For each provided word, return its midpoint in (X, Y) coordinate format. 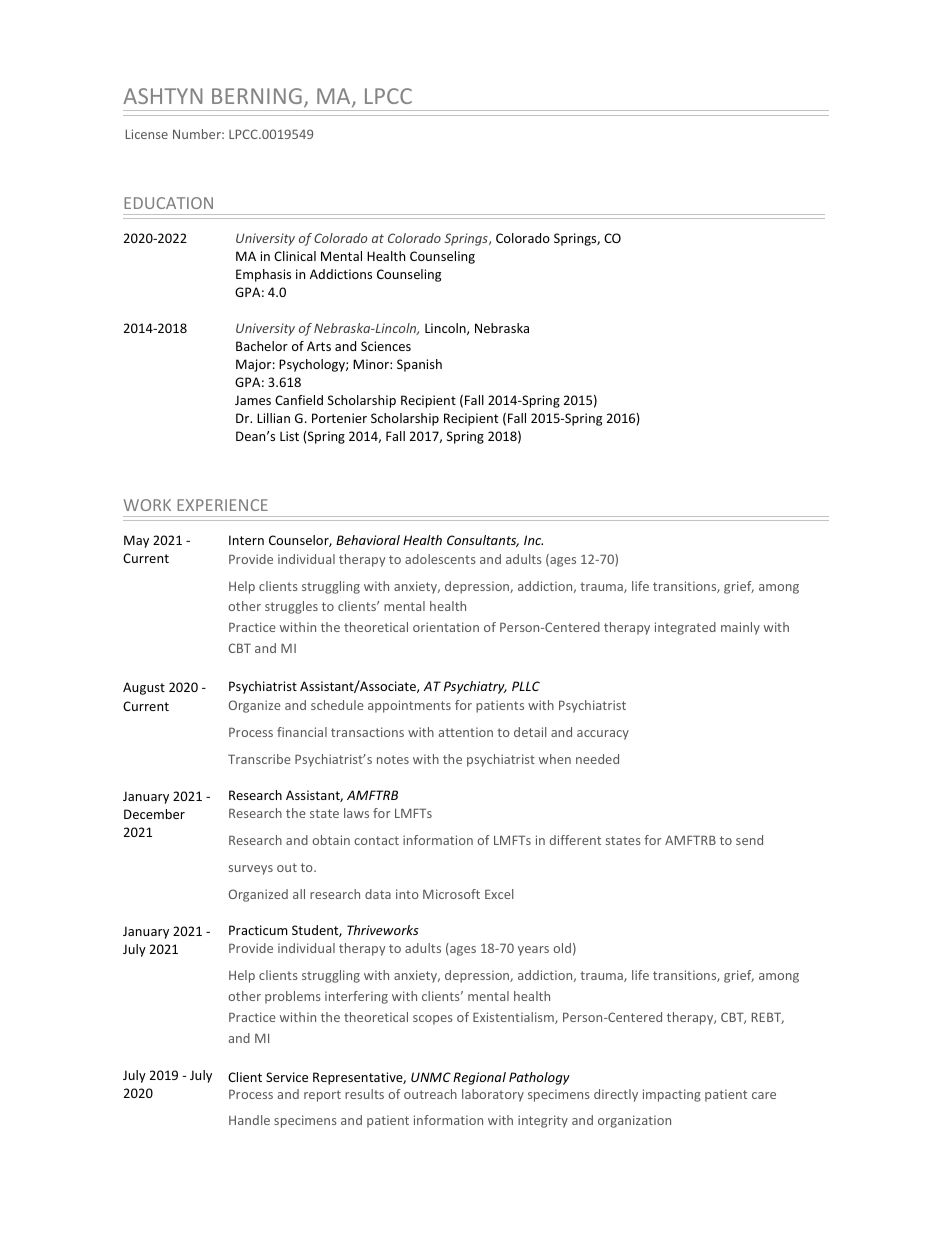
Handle (249, 1120)
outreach (430, 1094)
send (749, 840)
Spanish (419, 365)
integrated (685, 628)
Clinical (295, 256)
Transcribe (259, 759)
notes (393, 759)
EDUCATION (168, 203)
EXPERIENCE (222, 505)
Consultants (483, 541)
